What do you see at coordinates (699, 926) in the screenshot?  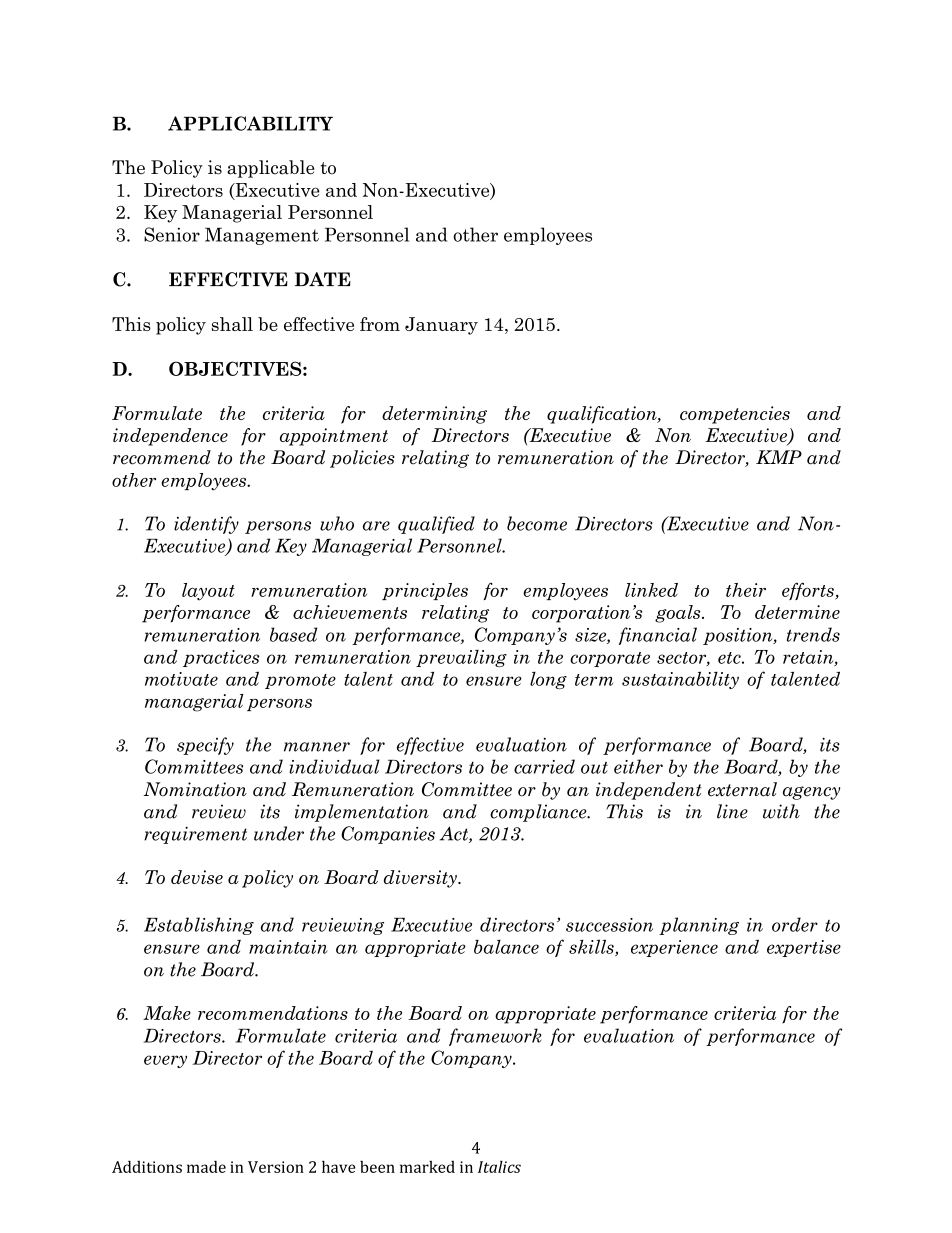 I see `planning` at bounding box center [699, 926].
